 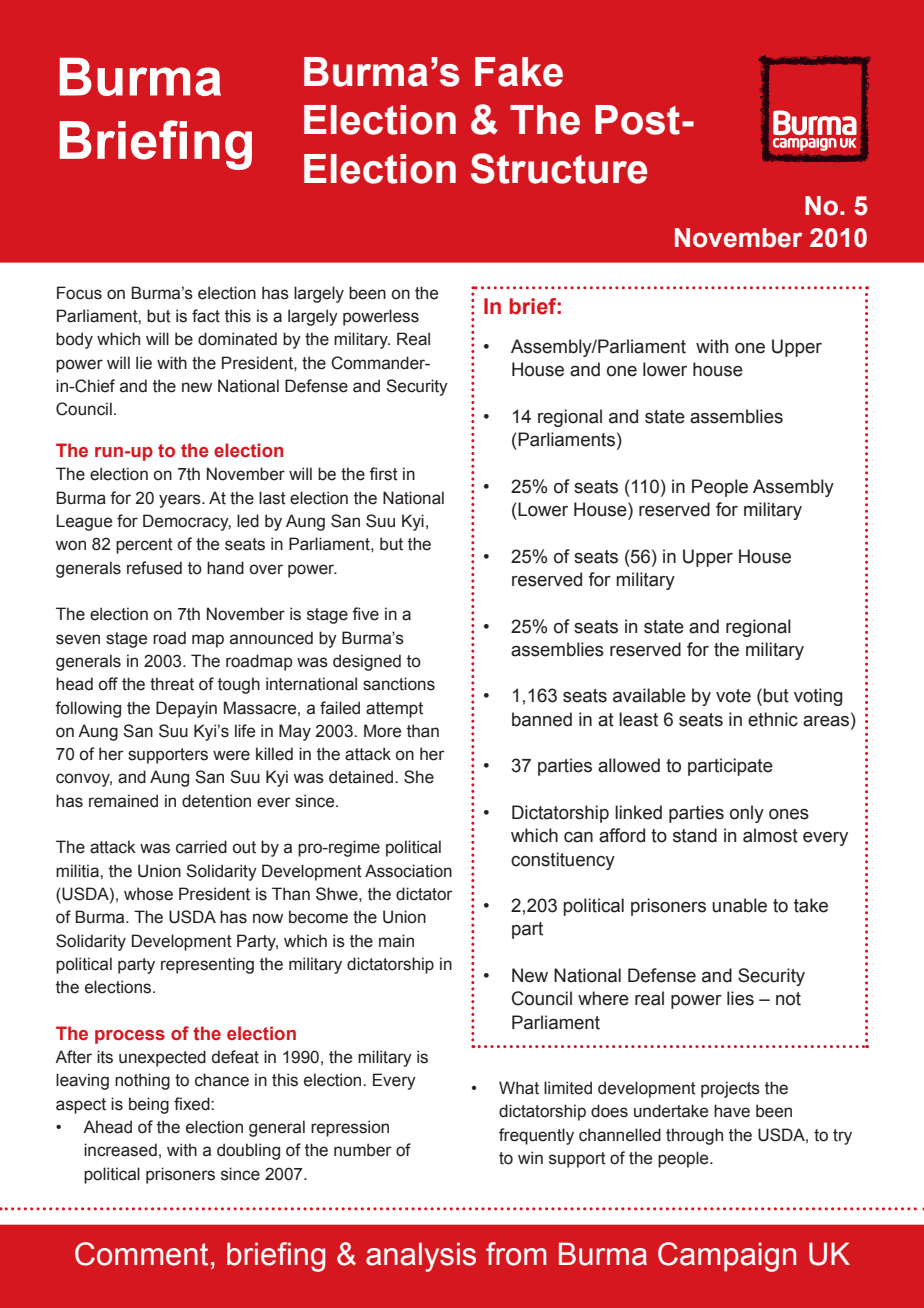 What do you see at coordinates (399, 684) in the page?
I see `sanctions` at bounding box center [399, 684].
